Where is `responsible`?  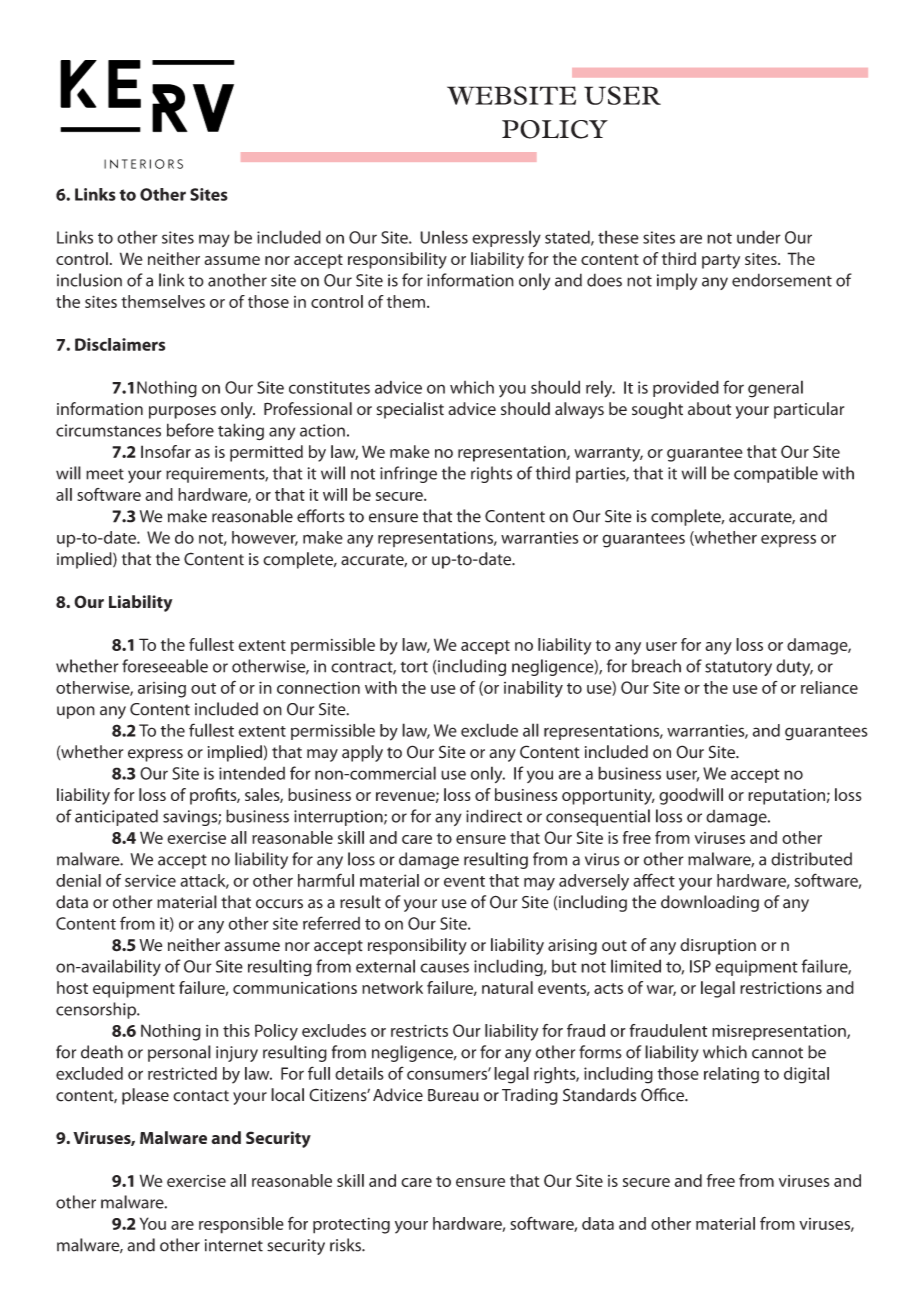 responsible is located at coordinates (241, 1225).
